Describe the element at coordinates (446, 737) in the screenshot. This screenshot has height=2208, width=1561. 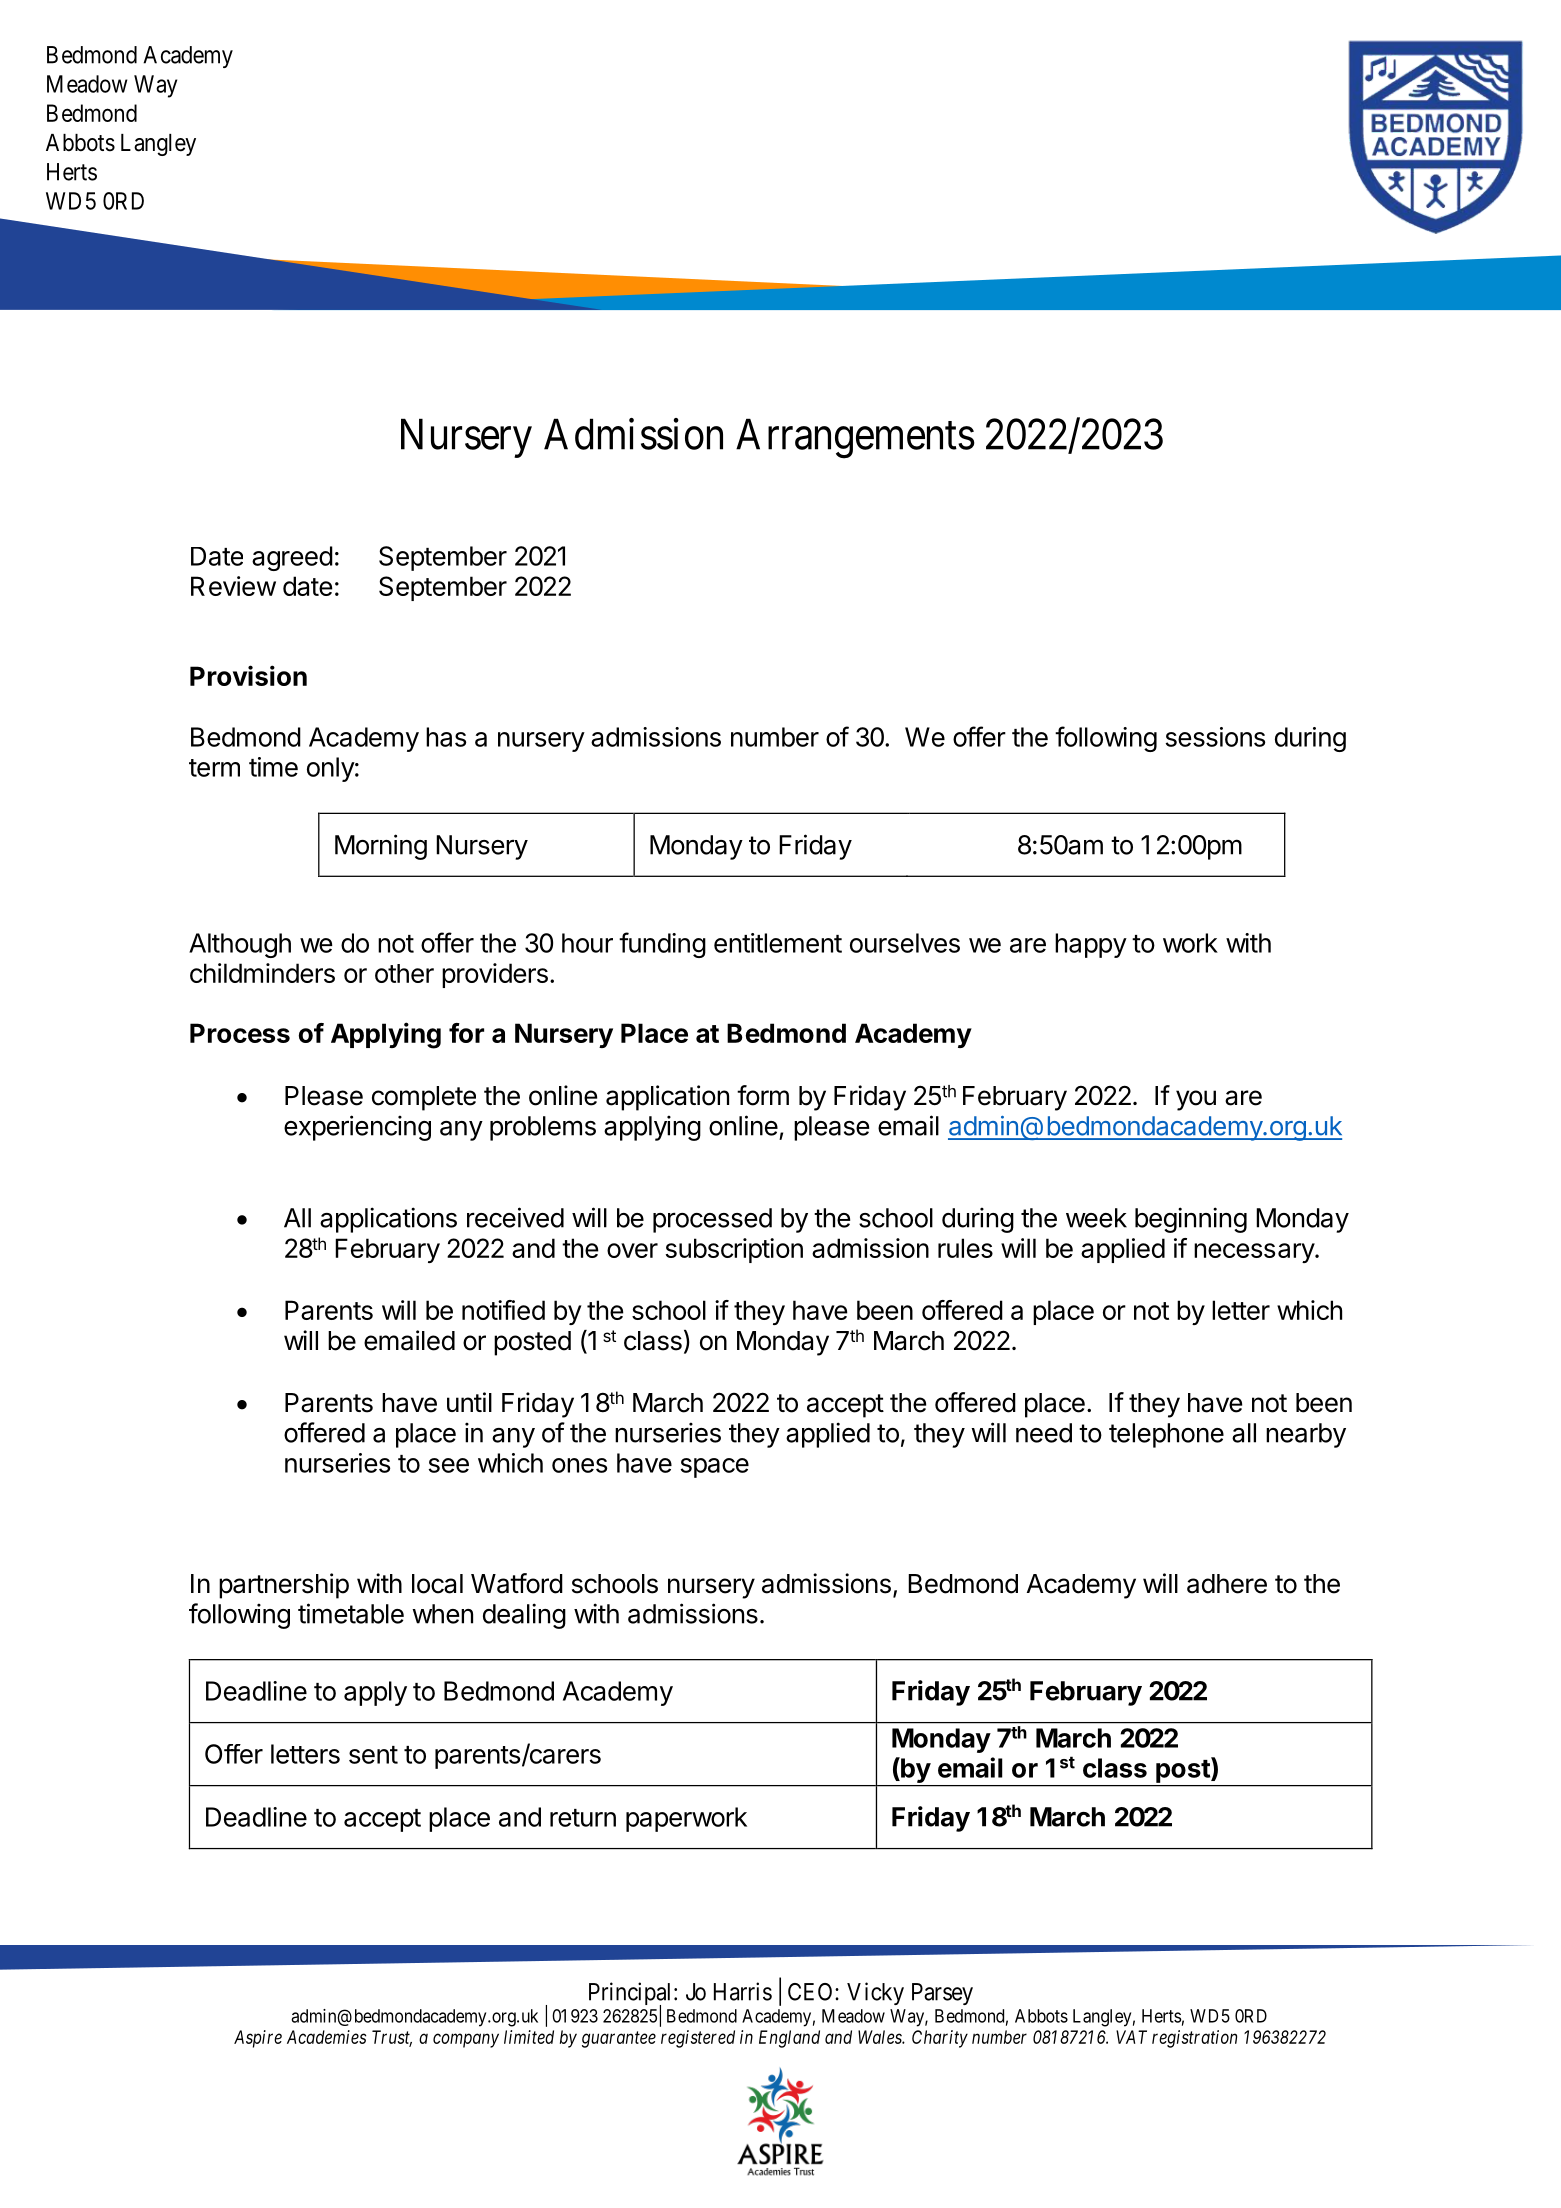
I see `has` at that location.
